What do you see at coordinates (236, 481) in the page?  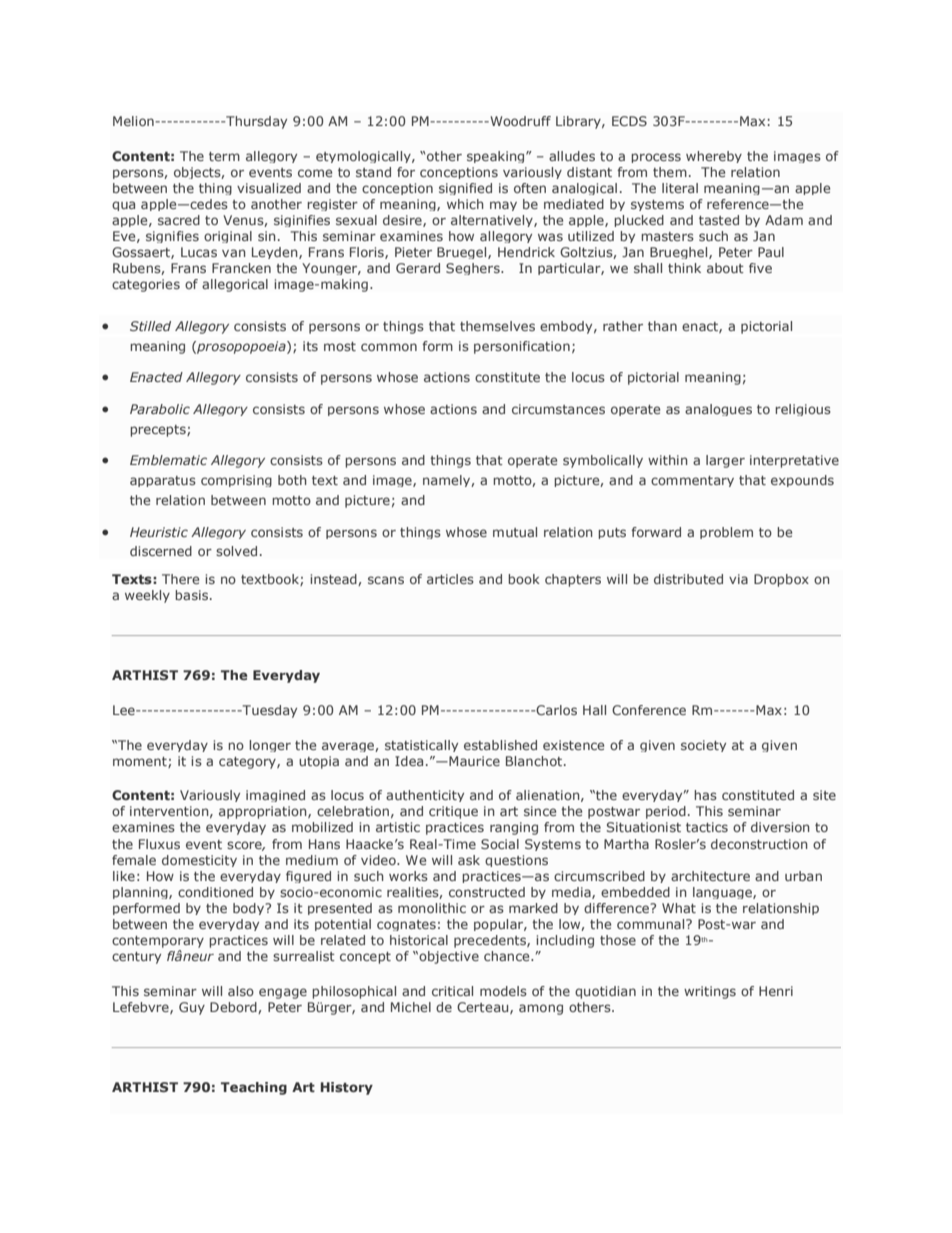 I see `comprising` at bounding box center [236, 481].
